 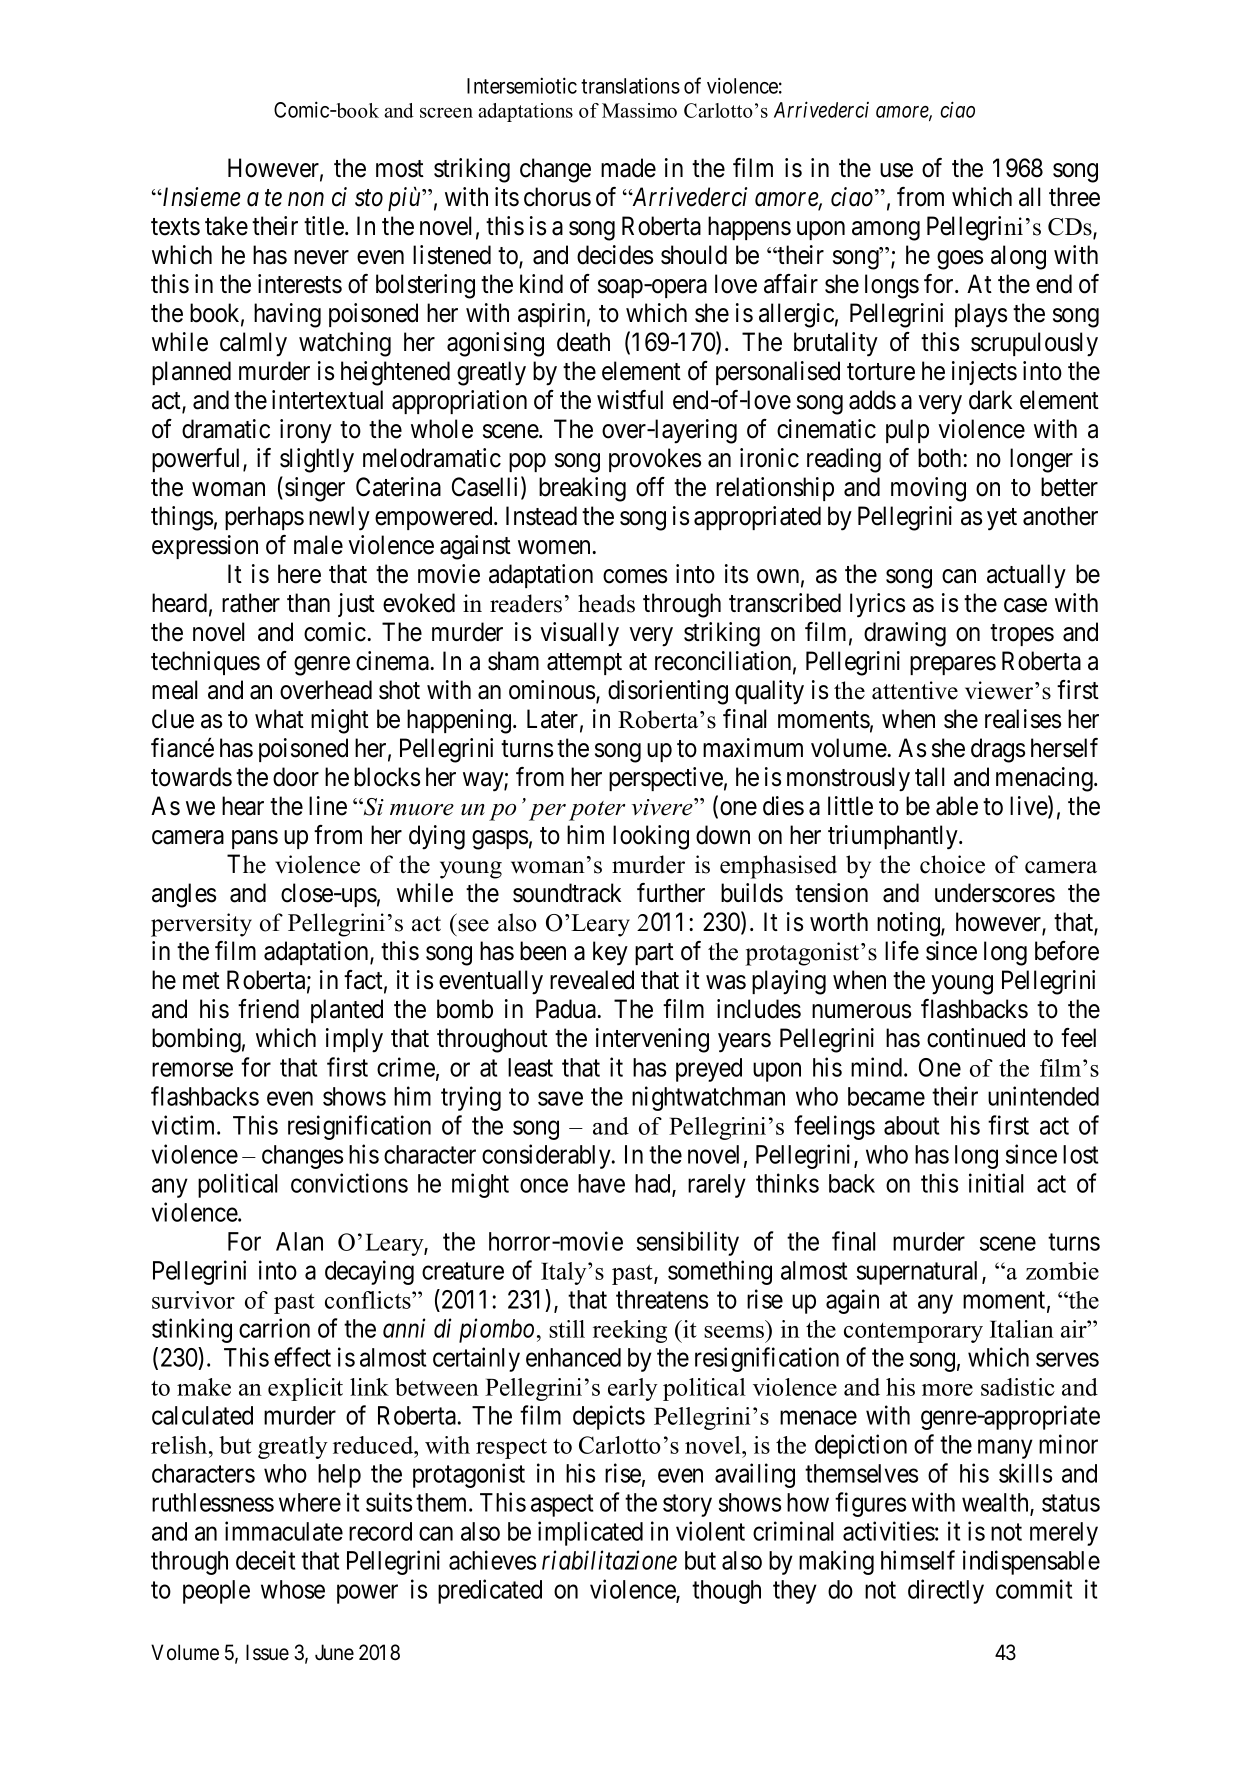 What do you see at coordinates (328, 806) in the page?
I see `line` at bounding box center [328, 806].
